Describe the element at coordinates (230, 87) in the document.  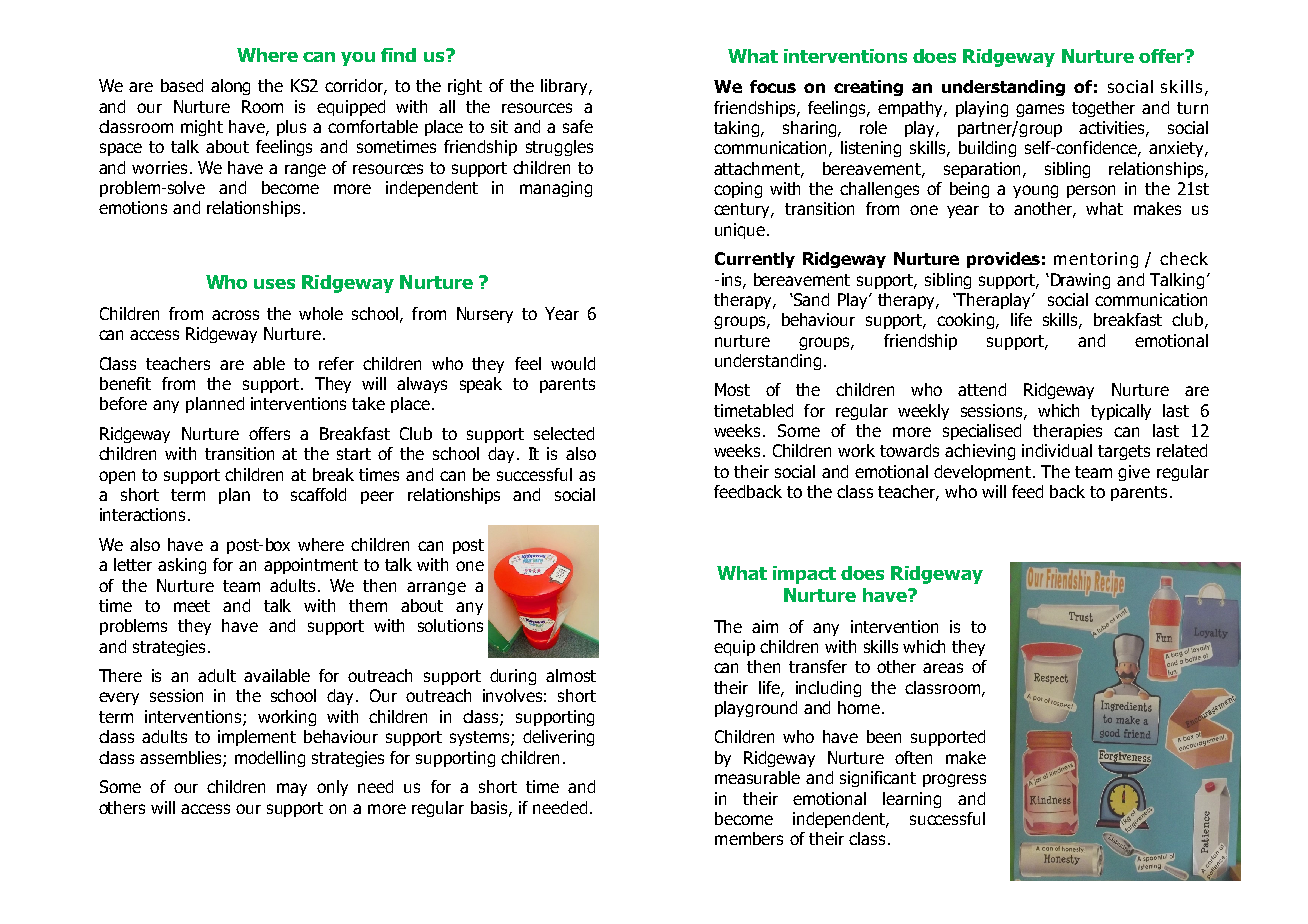
I see `along` at that location.
